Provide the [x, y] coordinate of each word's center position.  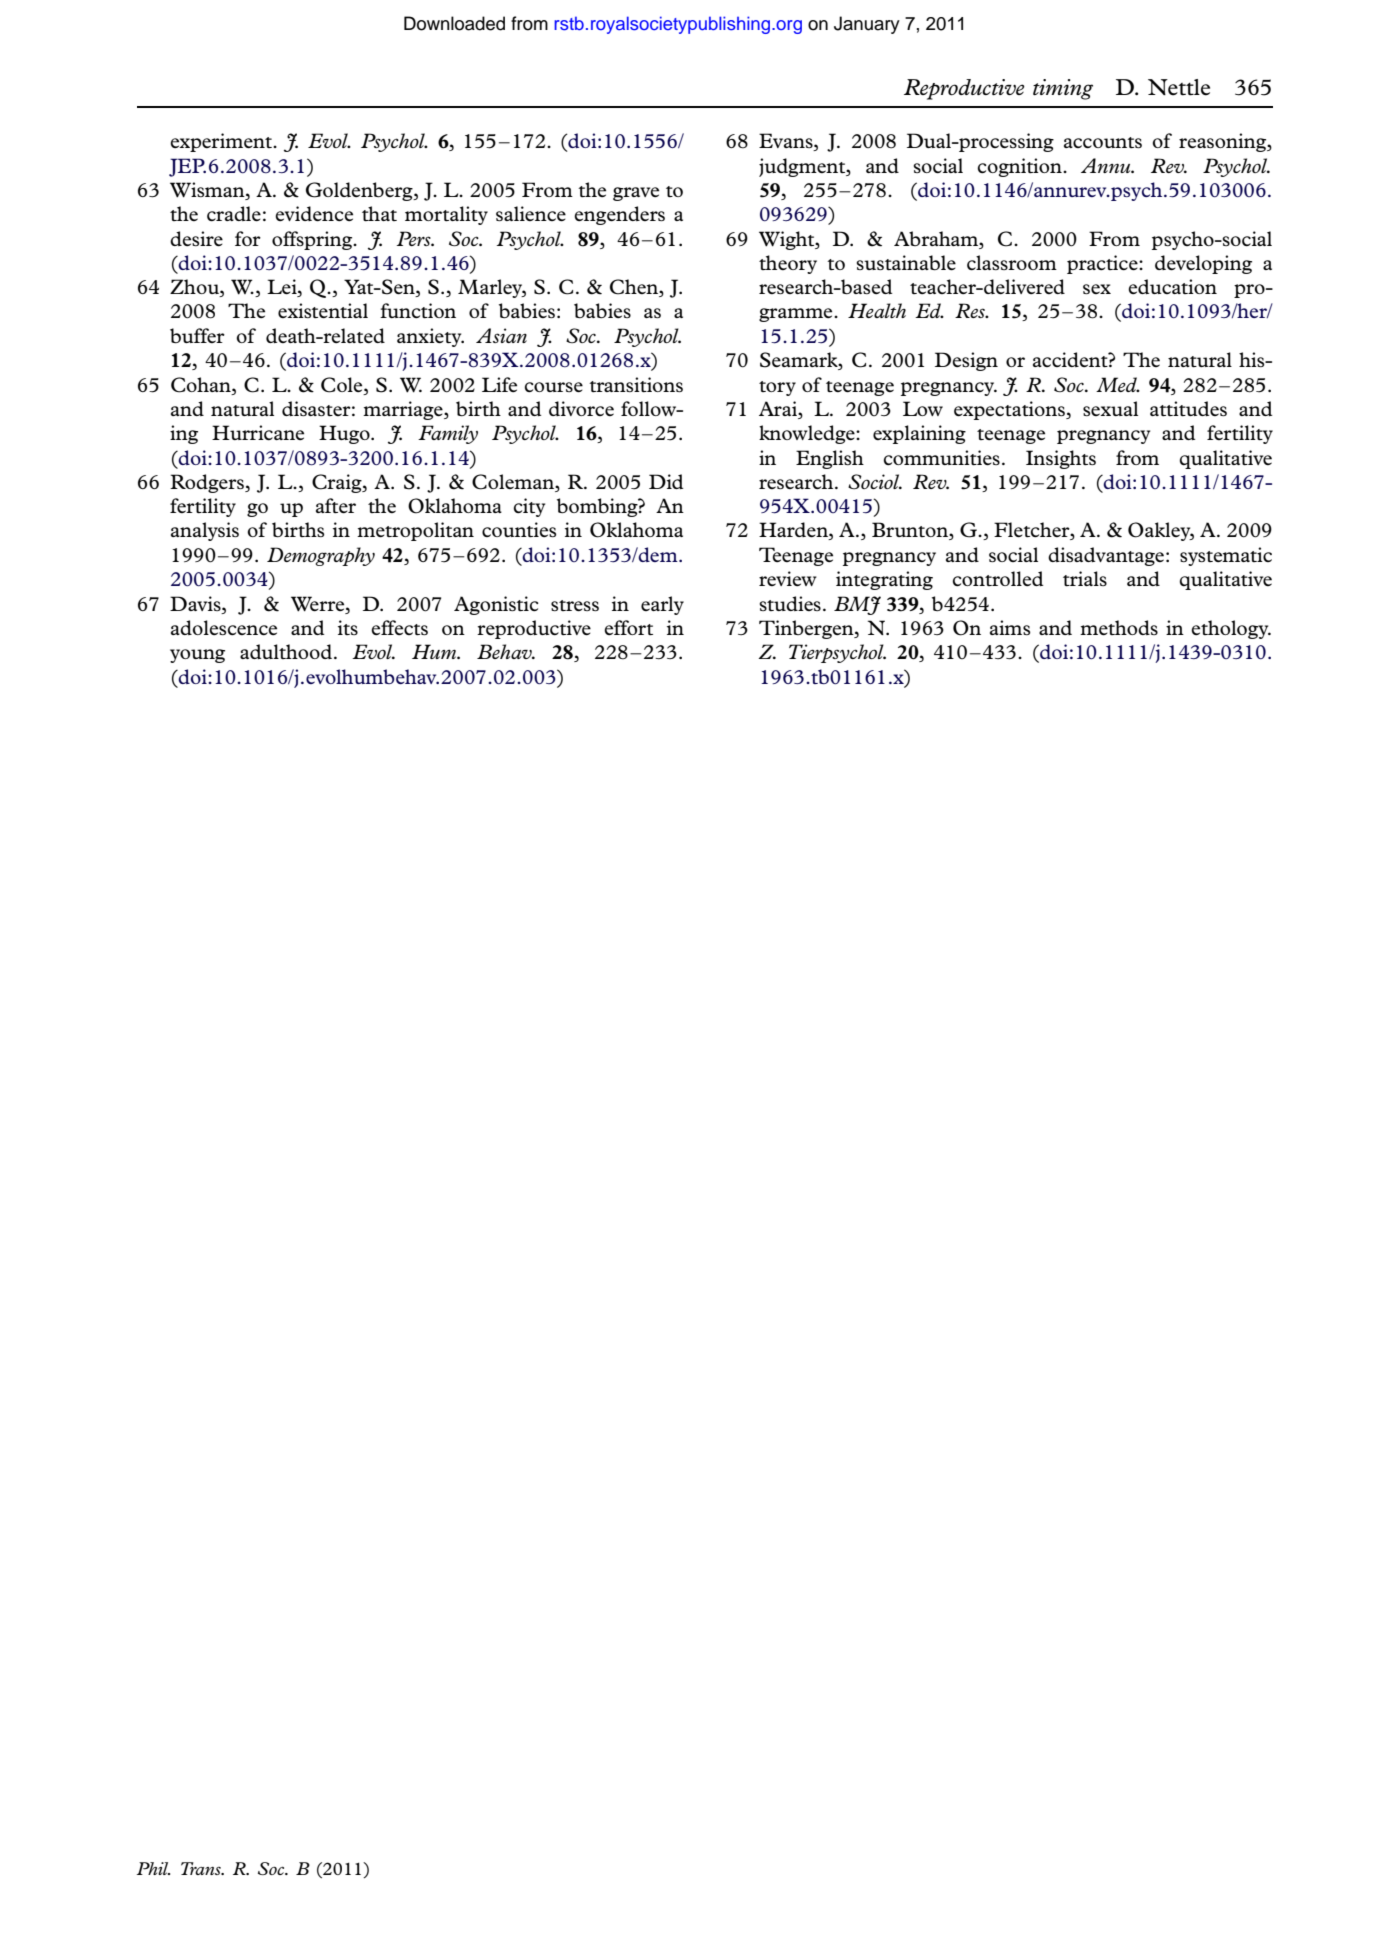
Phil [153, 1868]
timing [1063, 89]
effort [628, 627]
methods [1119, 627]
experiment [222, 142]
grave [636, 194]
